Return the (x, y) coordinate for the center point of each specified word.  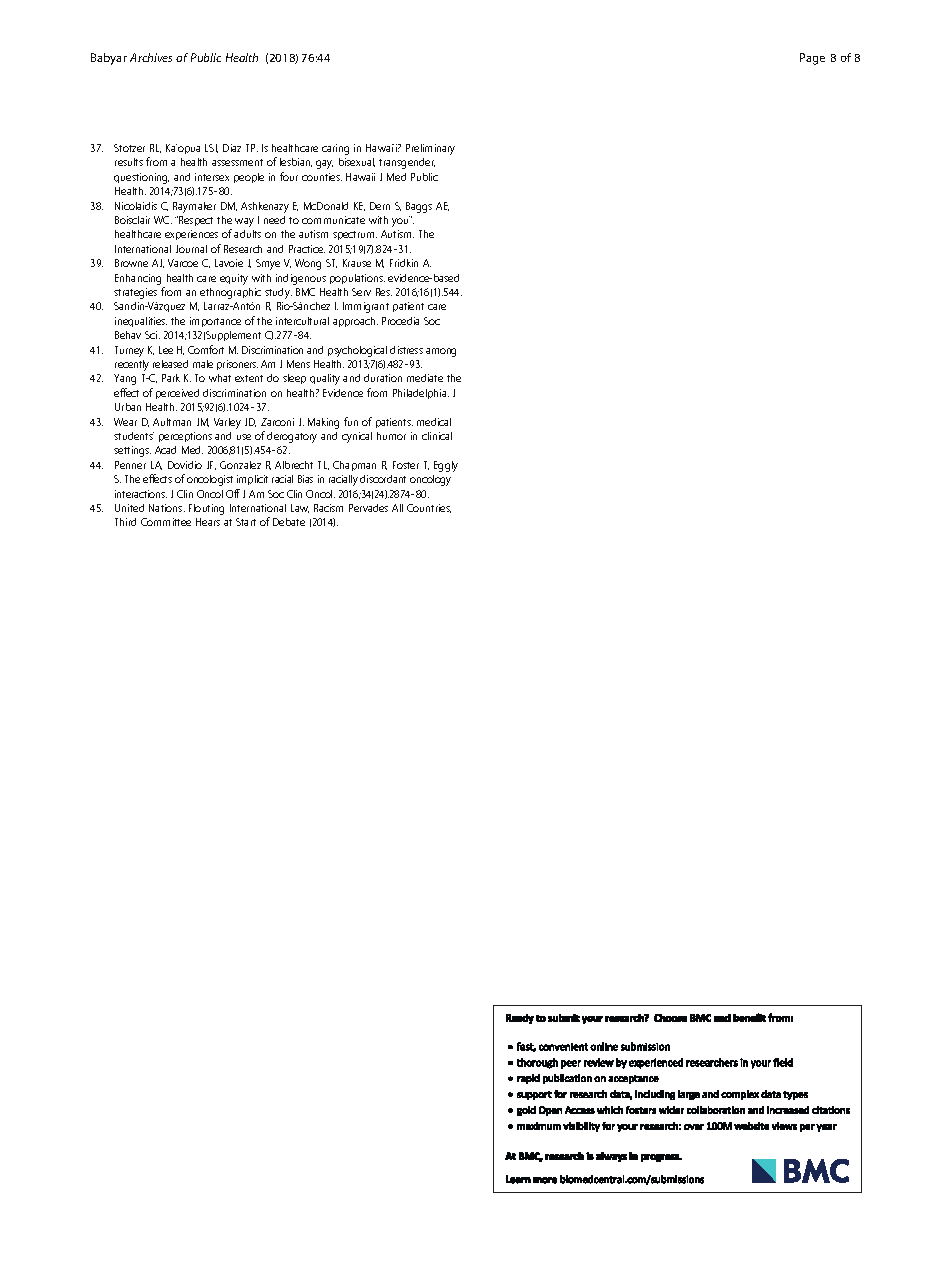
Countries (429, 508)
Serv (361, 292)
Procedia (400, 321)
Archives (151, 57)
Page (812, 59)
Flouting (206, 509)
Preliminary (430, 149)
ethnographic (230, 293)
